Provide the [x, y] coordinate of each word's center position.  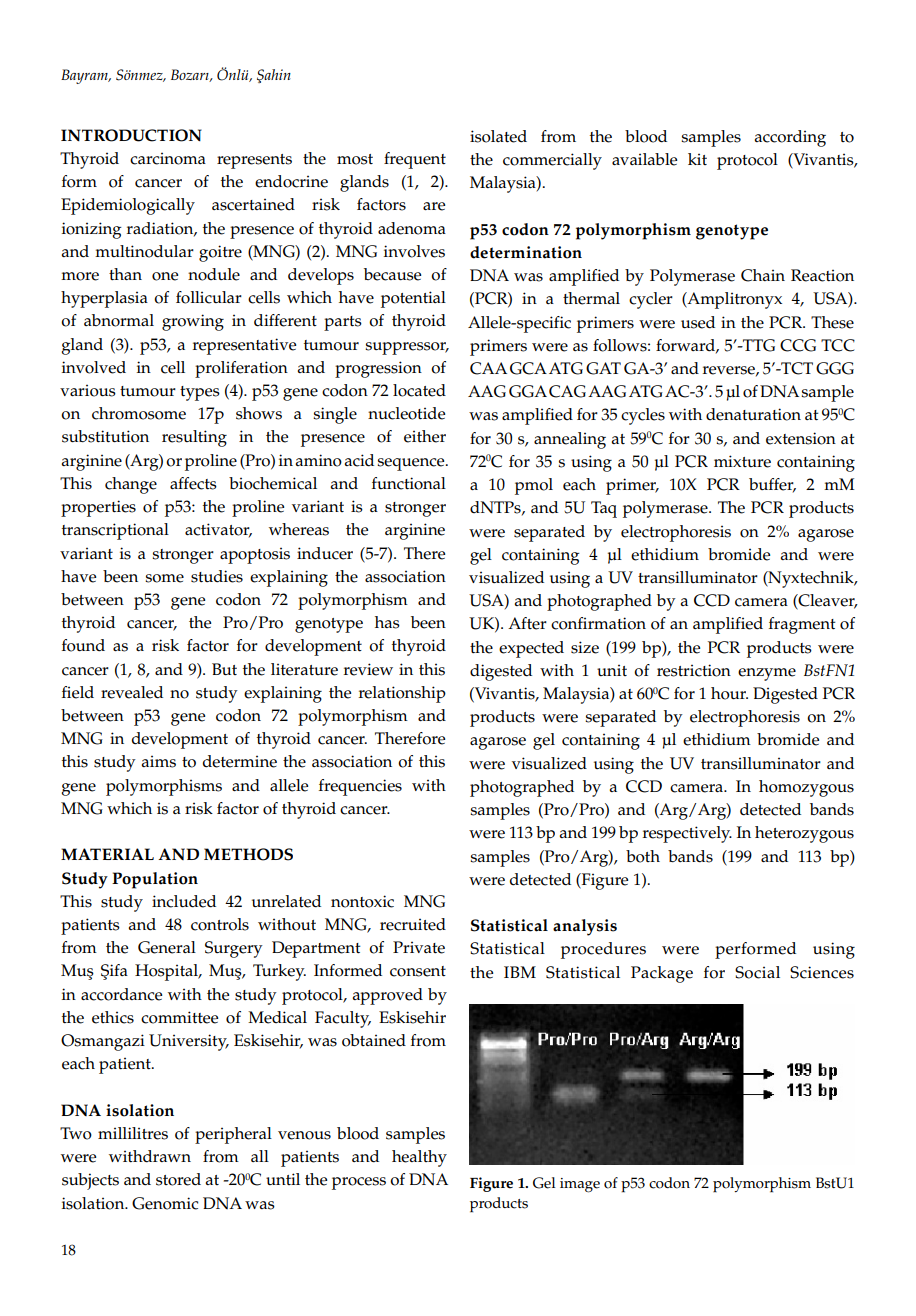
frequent [415, 160]
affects [193, 483]
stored [178, 1179]
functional [409, 483]
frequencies [360, 787]
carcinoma [168, 159]
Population [155, 880]
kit [697, 159]
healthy [419, 1158]
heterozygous [804, 834]
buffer [772, 485]
